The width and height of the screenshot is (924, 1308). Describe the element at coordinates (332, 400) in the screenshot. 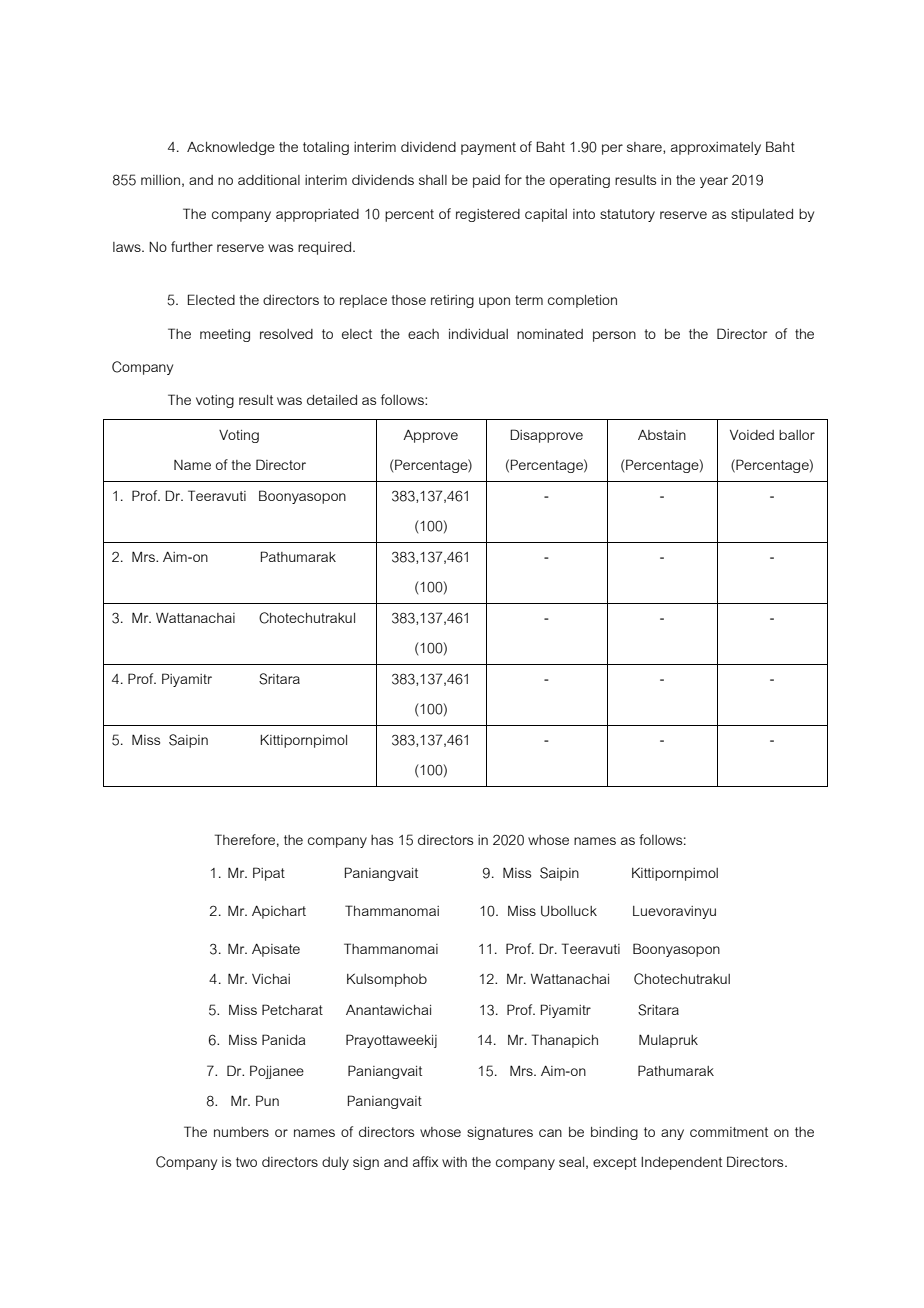

I see `detailed` at that location.
